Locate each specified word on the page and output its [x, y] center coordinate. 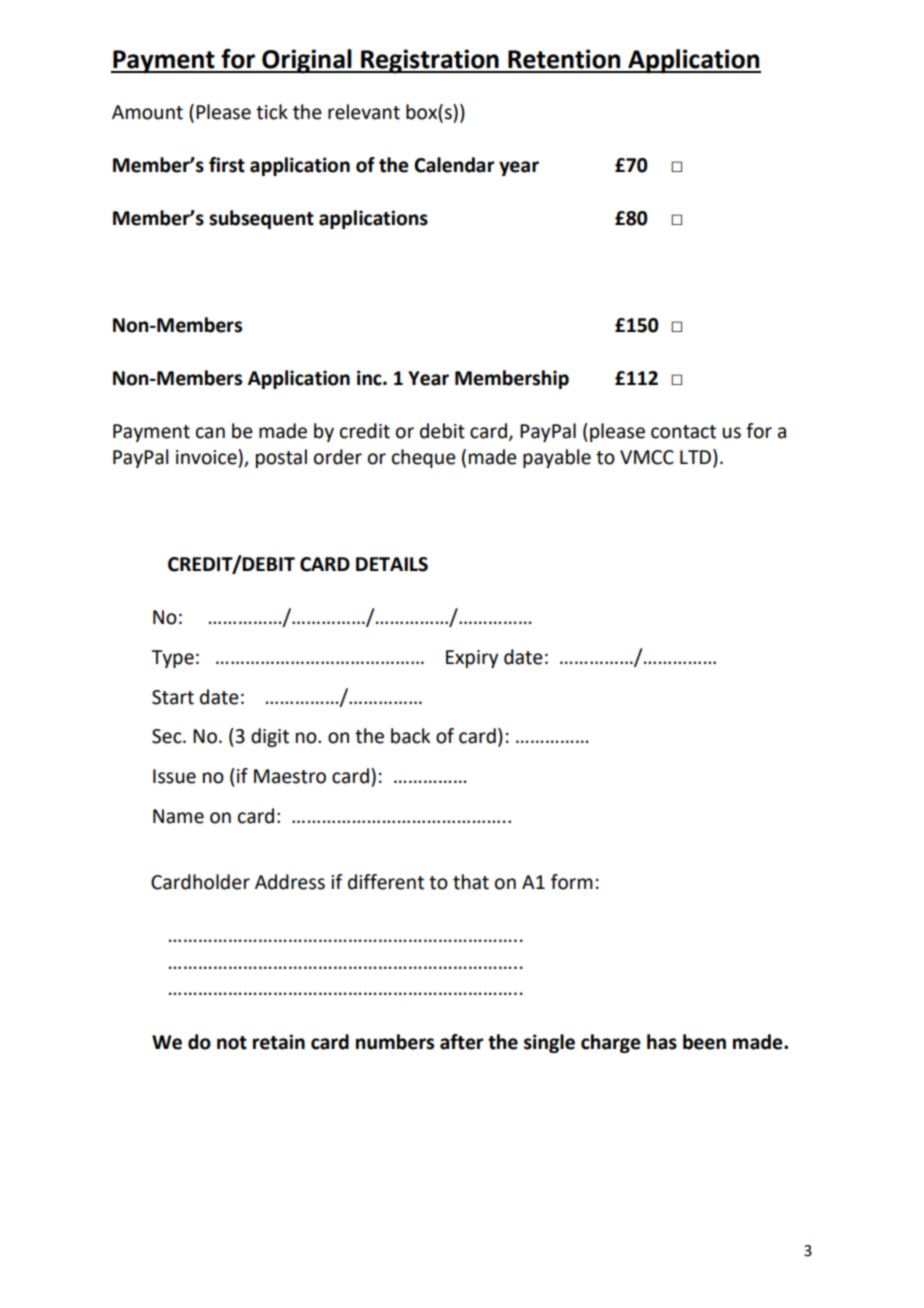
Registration [430, 61]
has [662, 1042]
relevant [364, 112]
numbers [395, 1042]
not [232, 1043]
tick [272, 112]
